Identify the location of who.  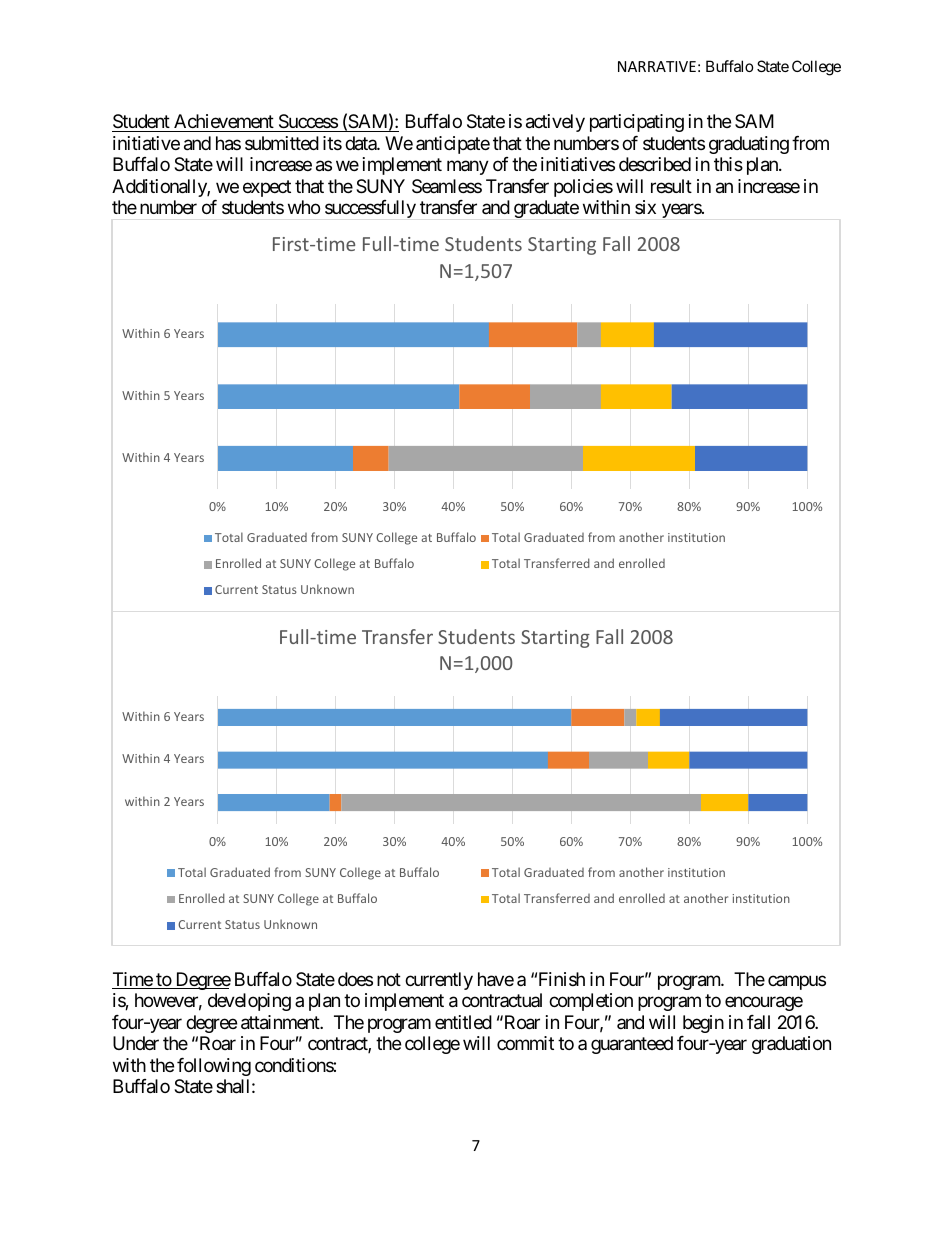
(304, 207).
